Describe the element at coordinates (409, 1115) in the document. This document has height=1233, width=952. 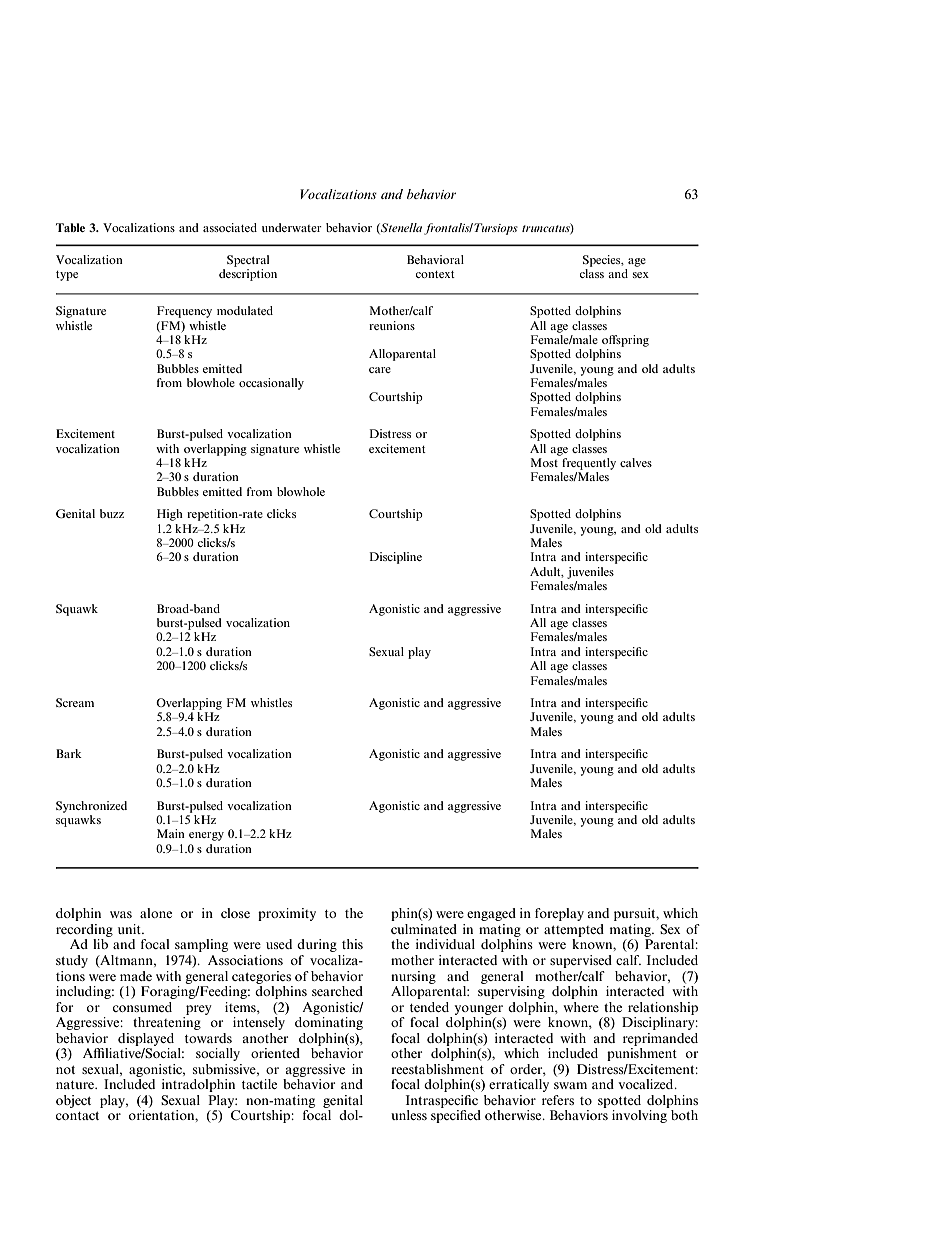
I see `unless` at that location.
